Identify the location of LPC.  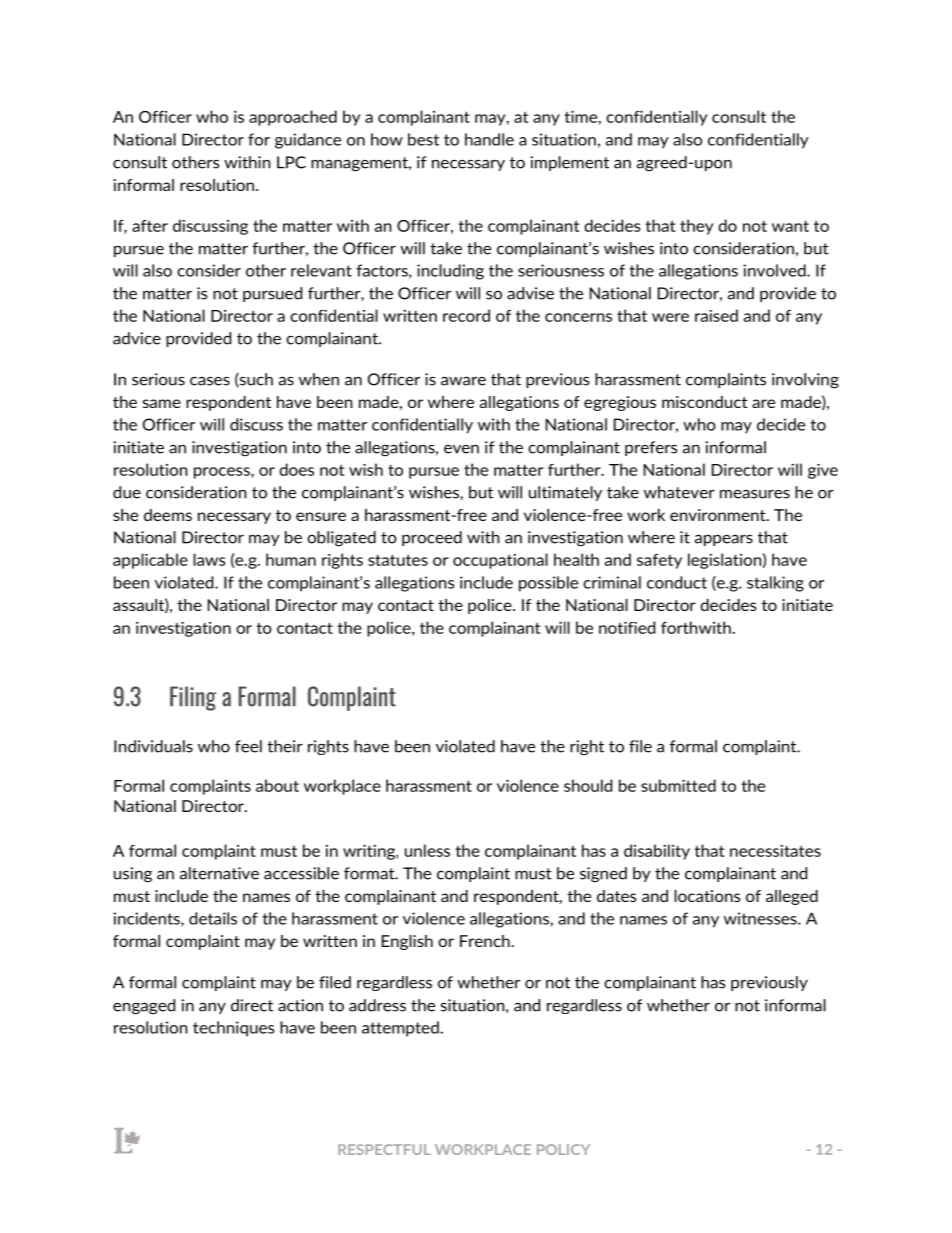
(291, 162).
